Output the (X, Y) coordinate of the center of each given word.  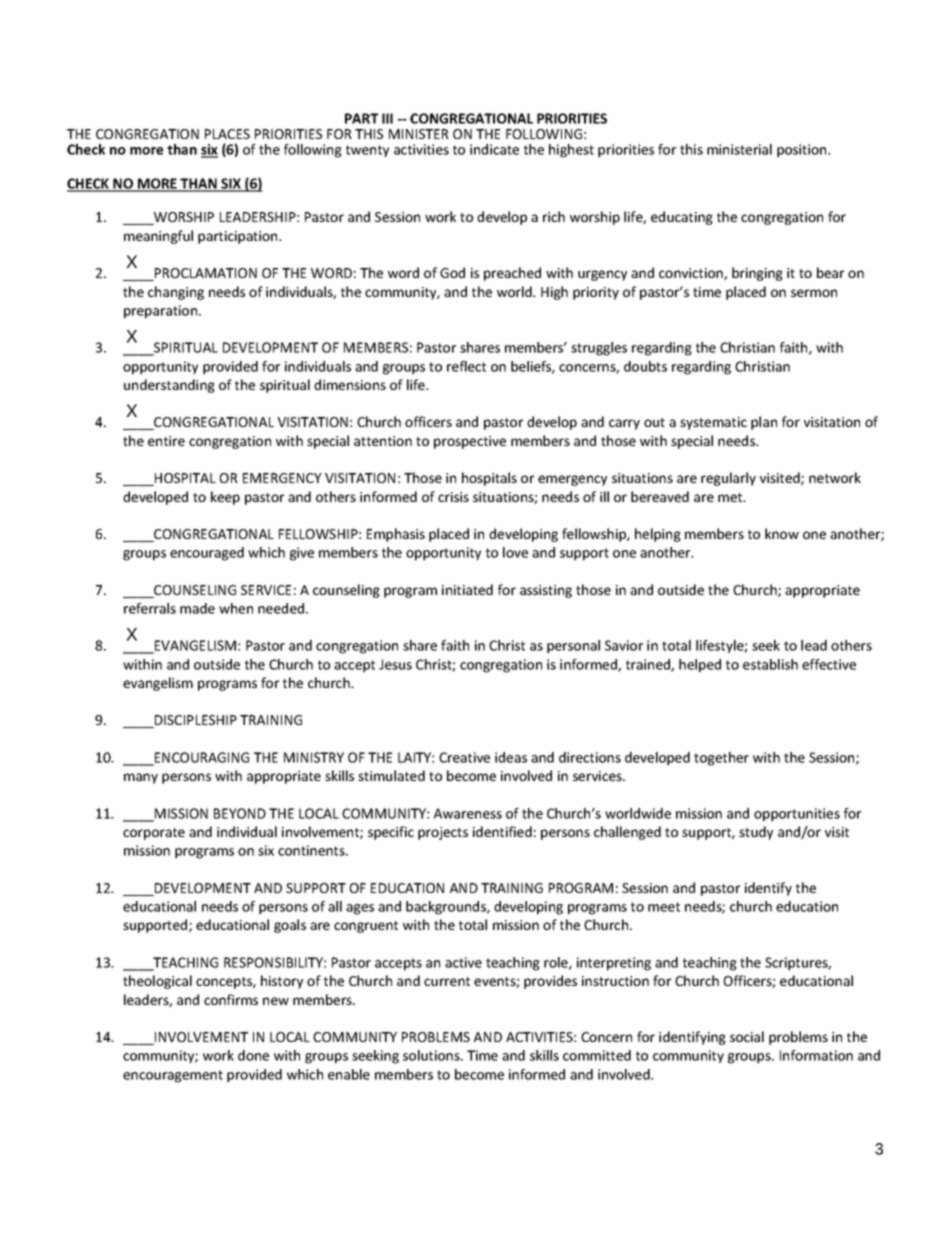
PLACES (227, 134)
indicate (494, 149)
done (253, 1055)
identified (502, 831)
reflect (466, 366)
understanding (169, 386)
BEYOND (240, 813)
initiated (467, 589)
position (803, 151)
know (782, 533)
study (756, 833)
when (236, 608)
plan (764, 423)
